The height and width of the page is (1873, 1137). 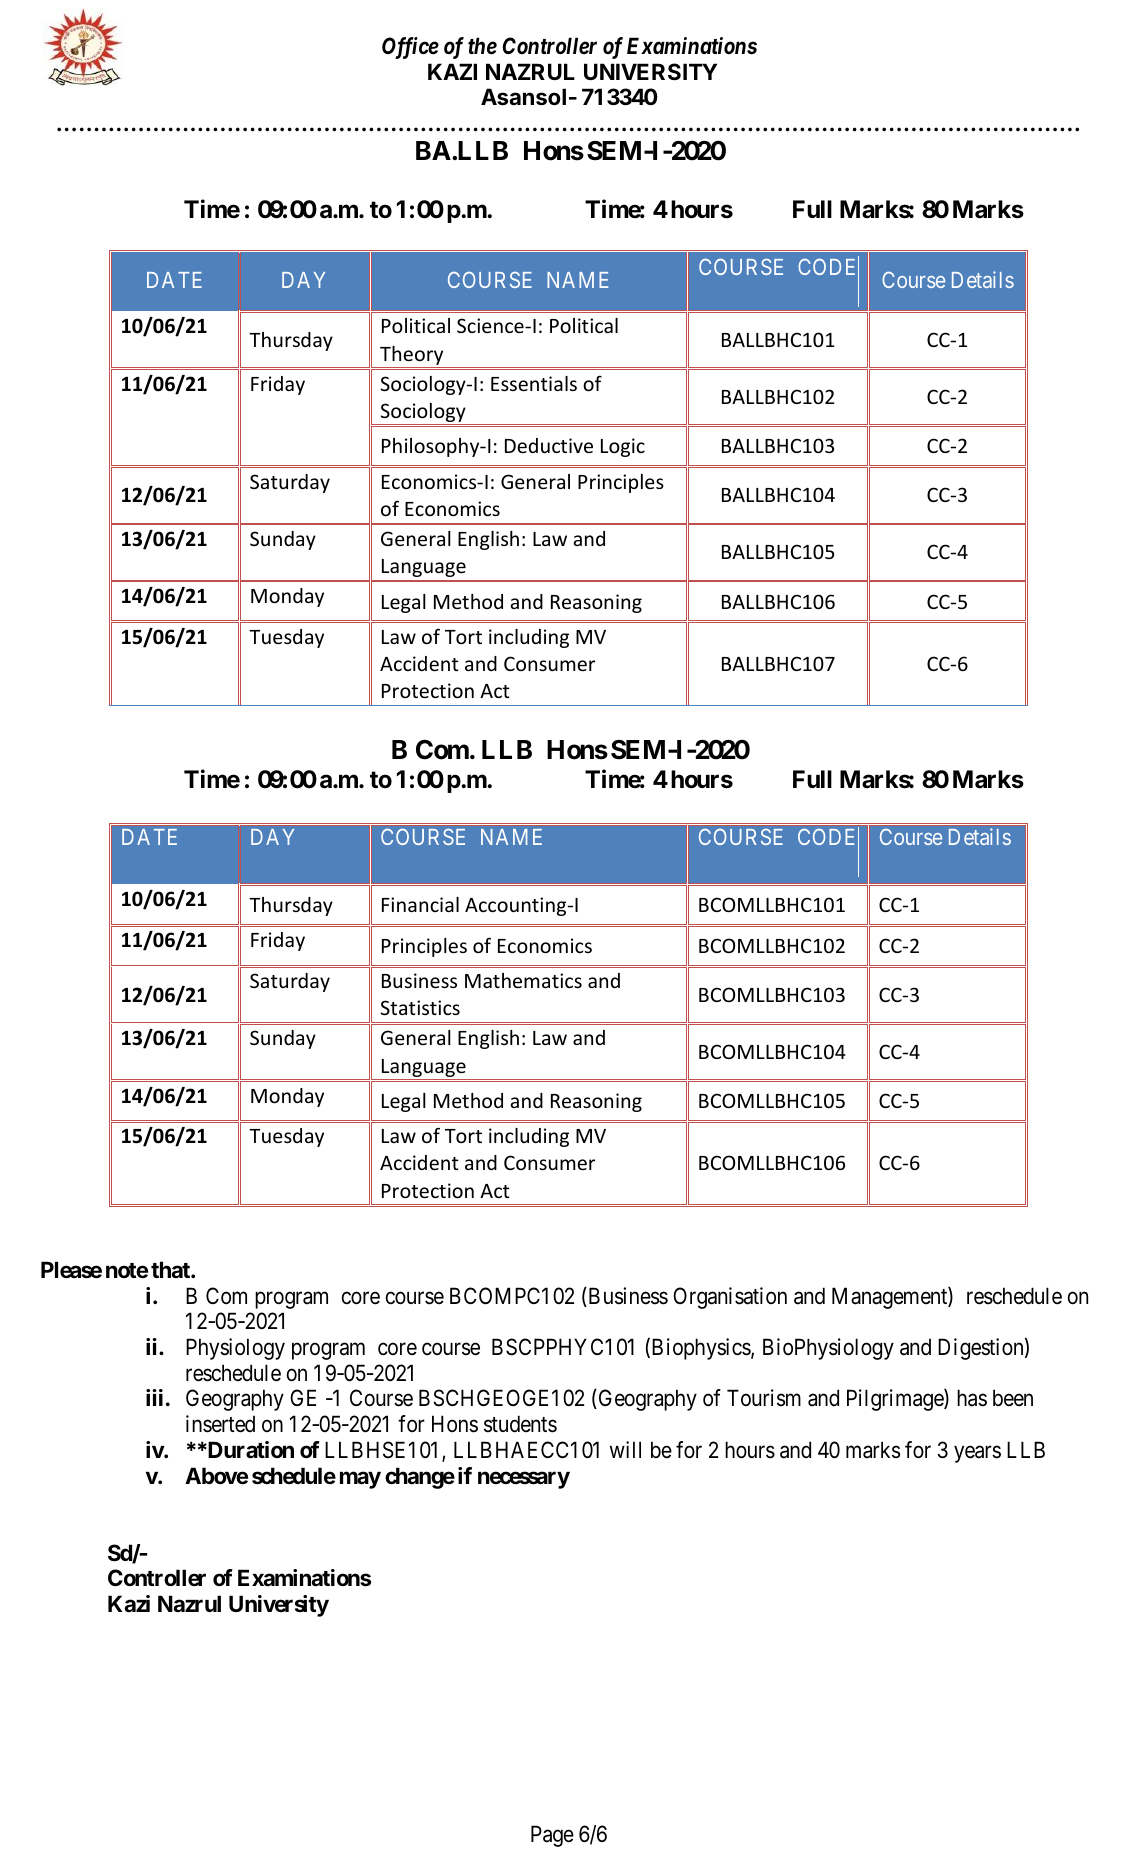 I want to click on Financial, so click(x=420, y=904).
